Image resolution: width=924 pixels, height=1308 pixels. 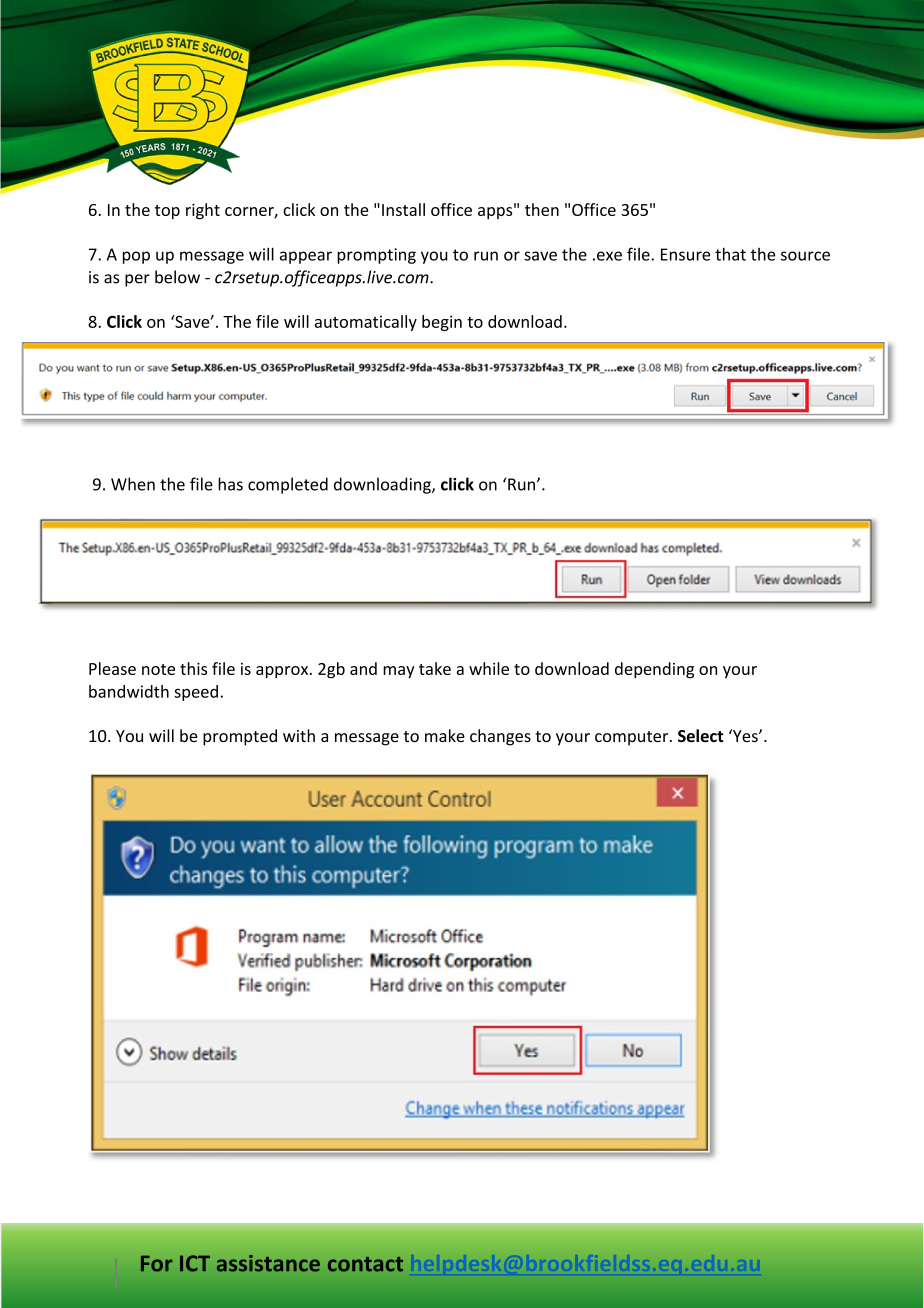 I want to click on Install, so click(x=403, y=209).
